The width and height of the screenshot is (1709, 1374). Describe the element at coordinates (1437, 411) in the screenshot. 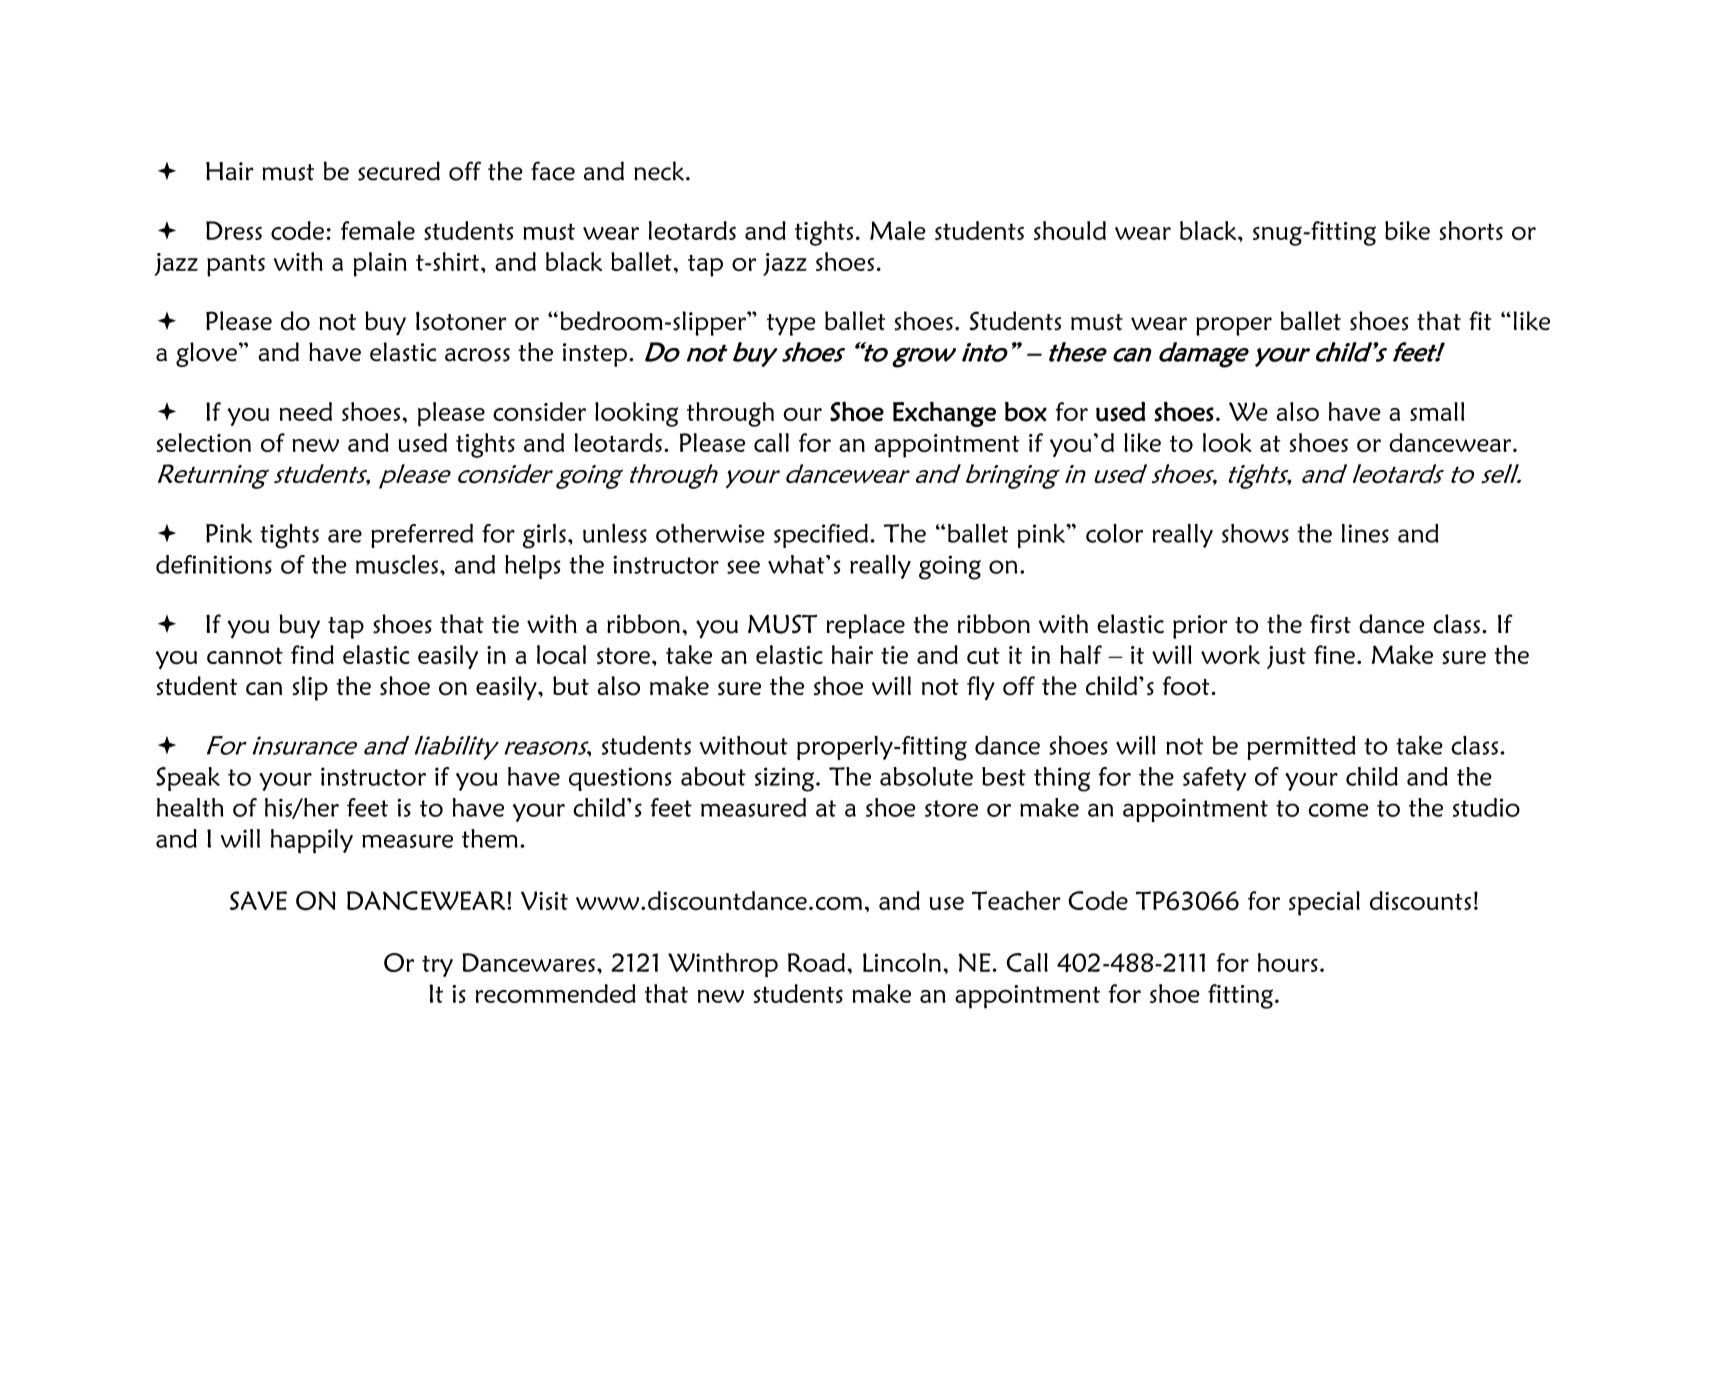

I see `small` at that location.
